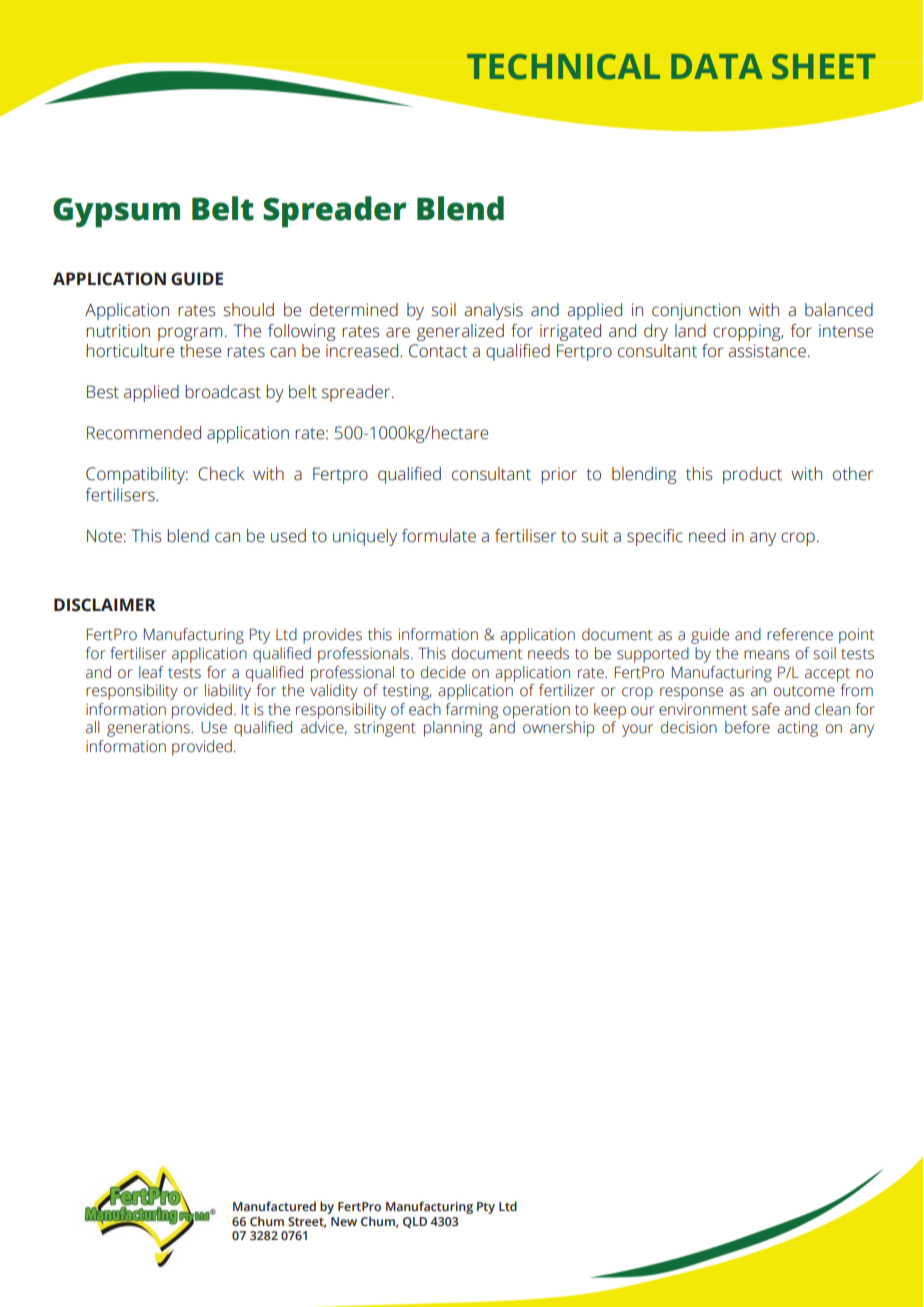 Image resolution: width=924 pixels, height=1307 pixels. What do you see at coordinates (752, 475) in the page?
I see `product` at bounding box center [752, 475].
